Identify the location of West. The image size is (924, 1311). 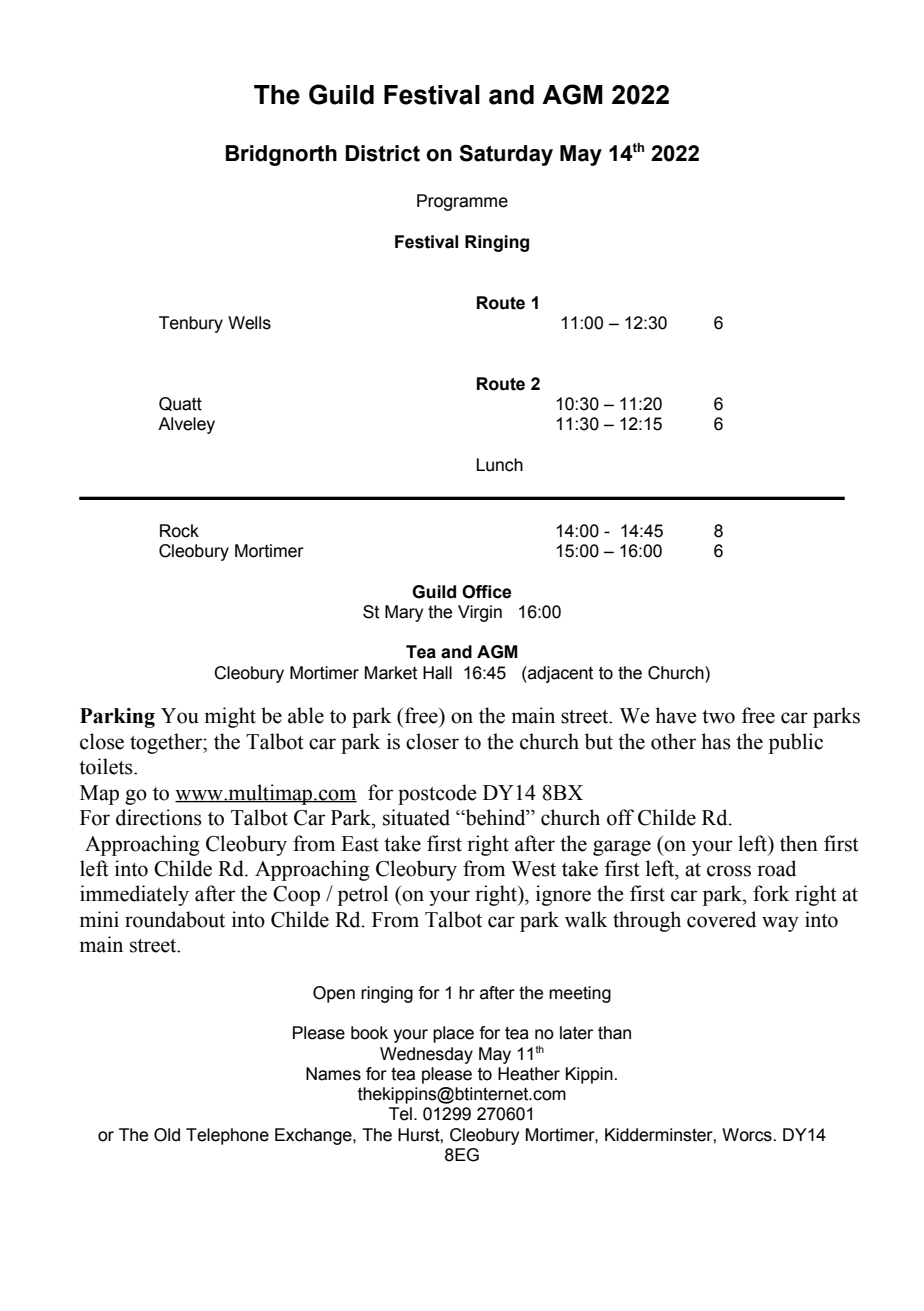
(533, 869).
